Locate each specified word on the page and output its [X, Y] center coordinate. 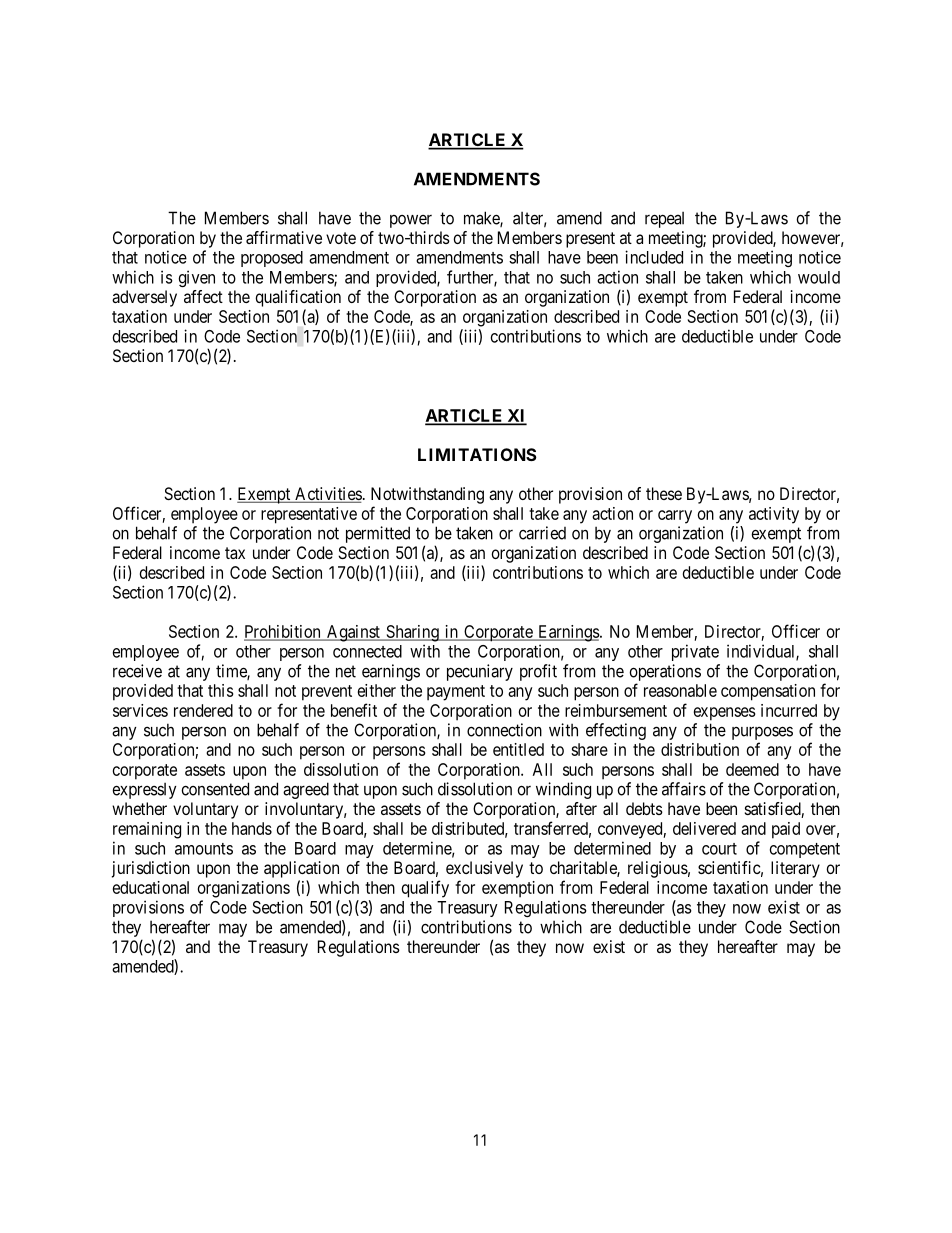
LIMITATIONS [477, 454]
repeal [664, 220]
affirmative [284, 237]
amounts [204, 849]
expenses [725, 714]
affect [203, 296]
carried [542, 533]
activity [774, 515]
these [664, 493]
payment [456, 693]
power [411, 221]
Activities [327, 495]
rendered [203, 710]
